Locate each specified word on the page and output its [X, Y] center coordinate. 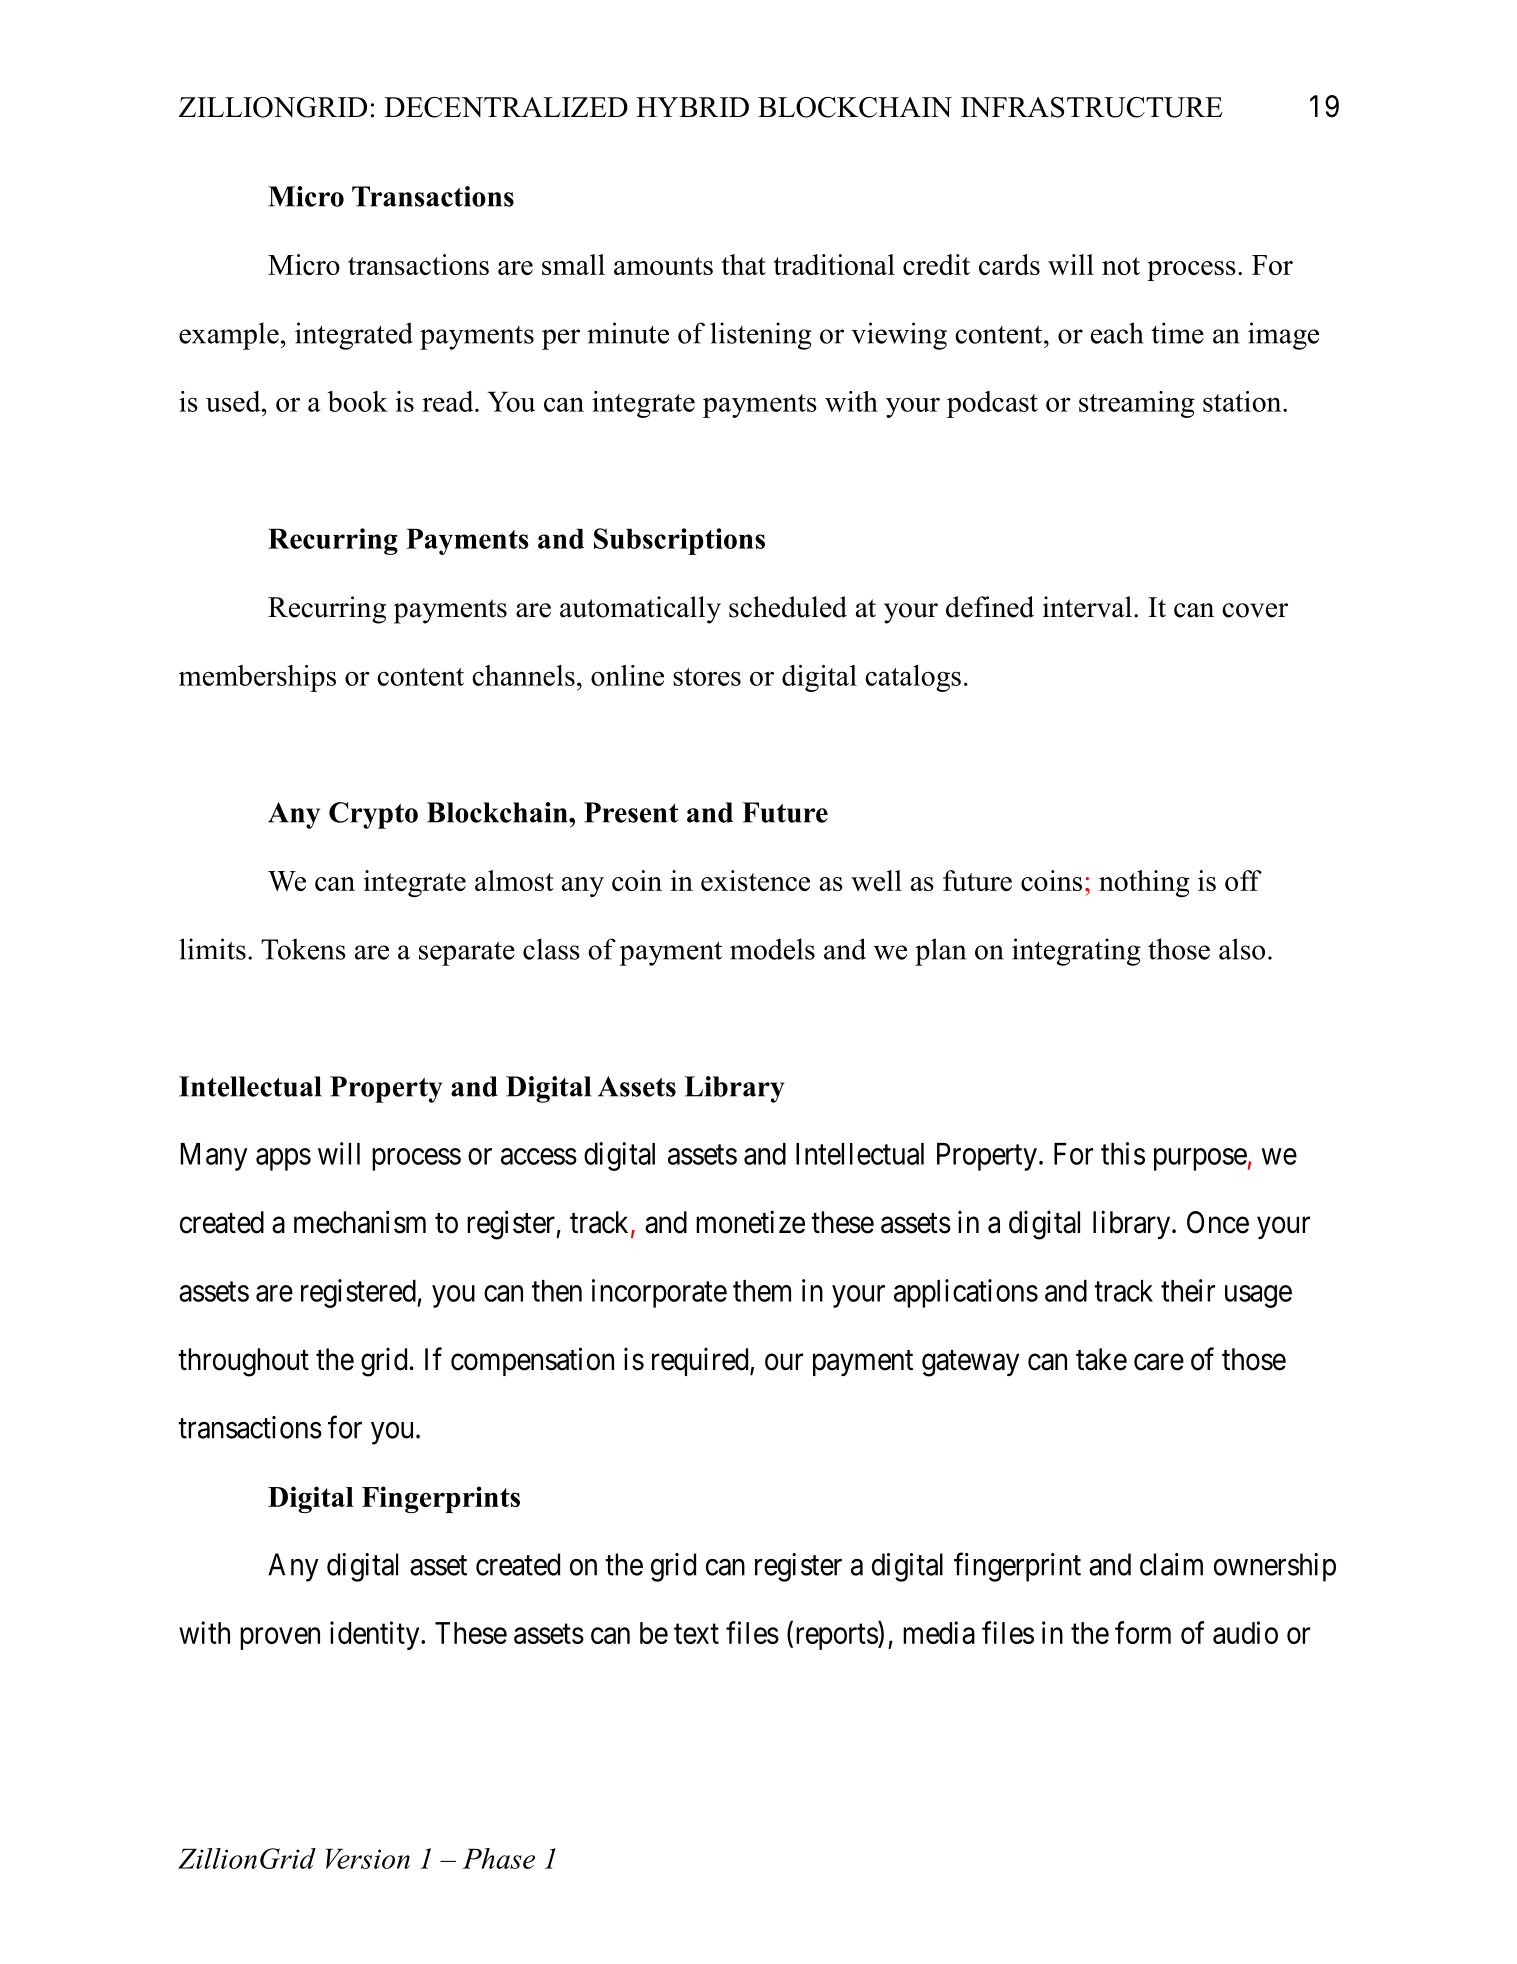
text [696, 1634]
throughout [243, 1362]
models [772, 949]
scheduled [788, 607]
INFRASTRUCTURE [1092, 107]
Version [368, 1858]
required [701, 1361]
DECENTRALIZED [506, 107]
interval [1087, 607]
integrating [1076, 952]
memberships [257, 678]
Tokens [303, 949]
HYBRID [692, 107]
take [1101, 1359]
